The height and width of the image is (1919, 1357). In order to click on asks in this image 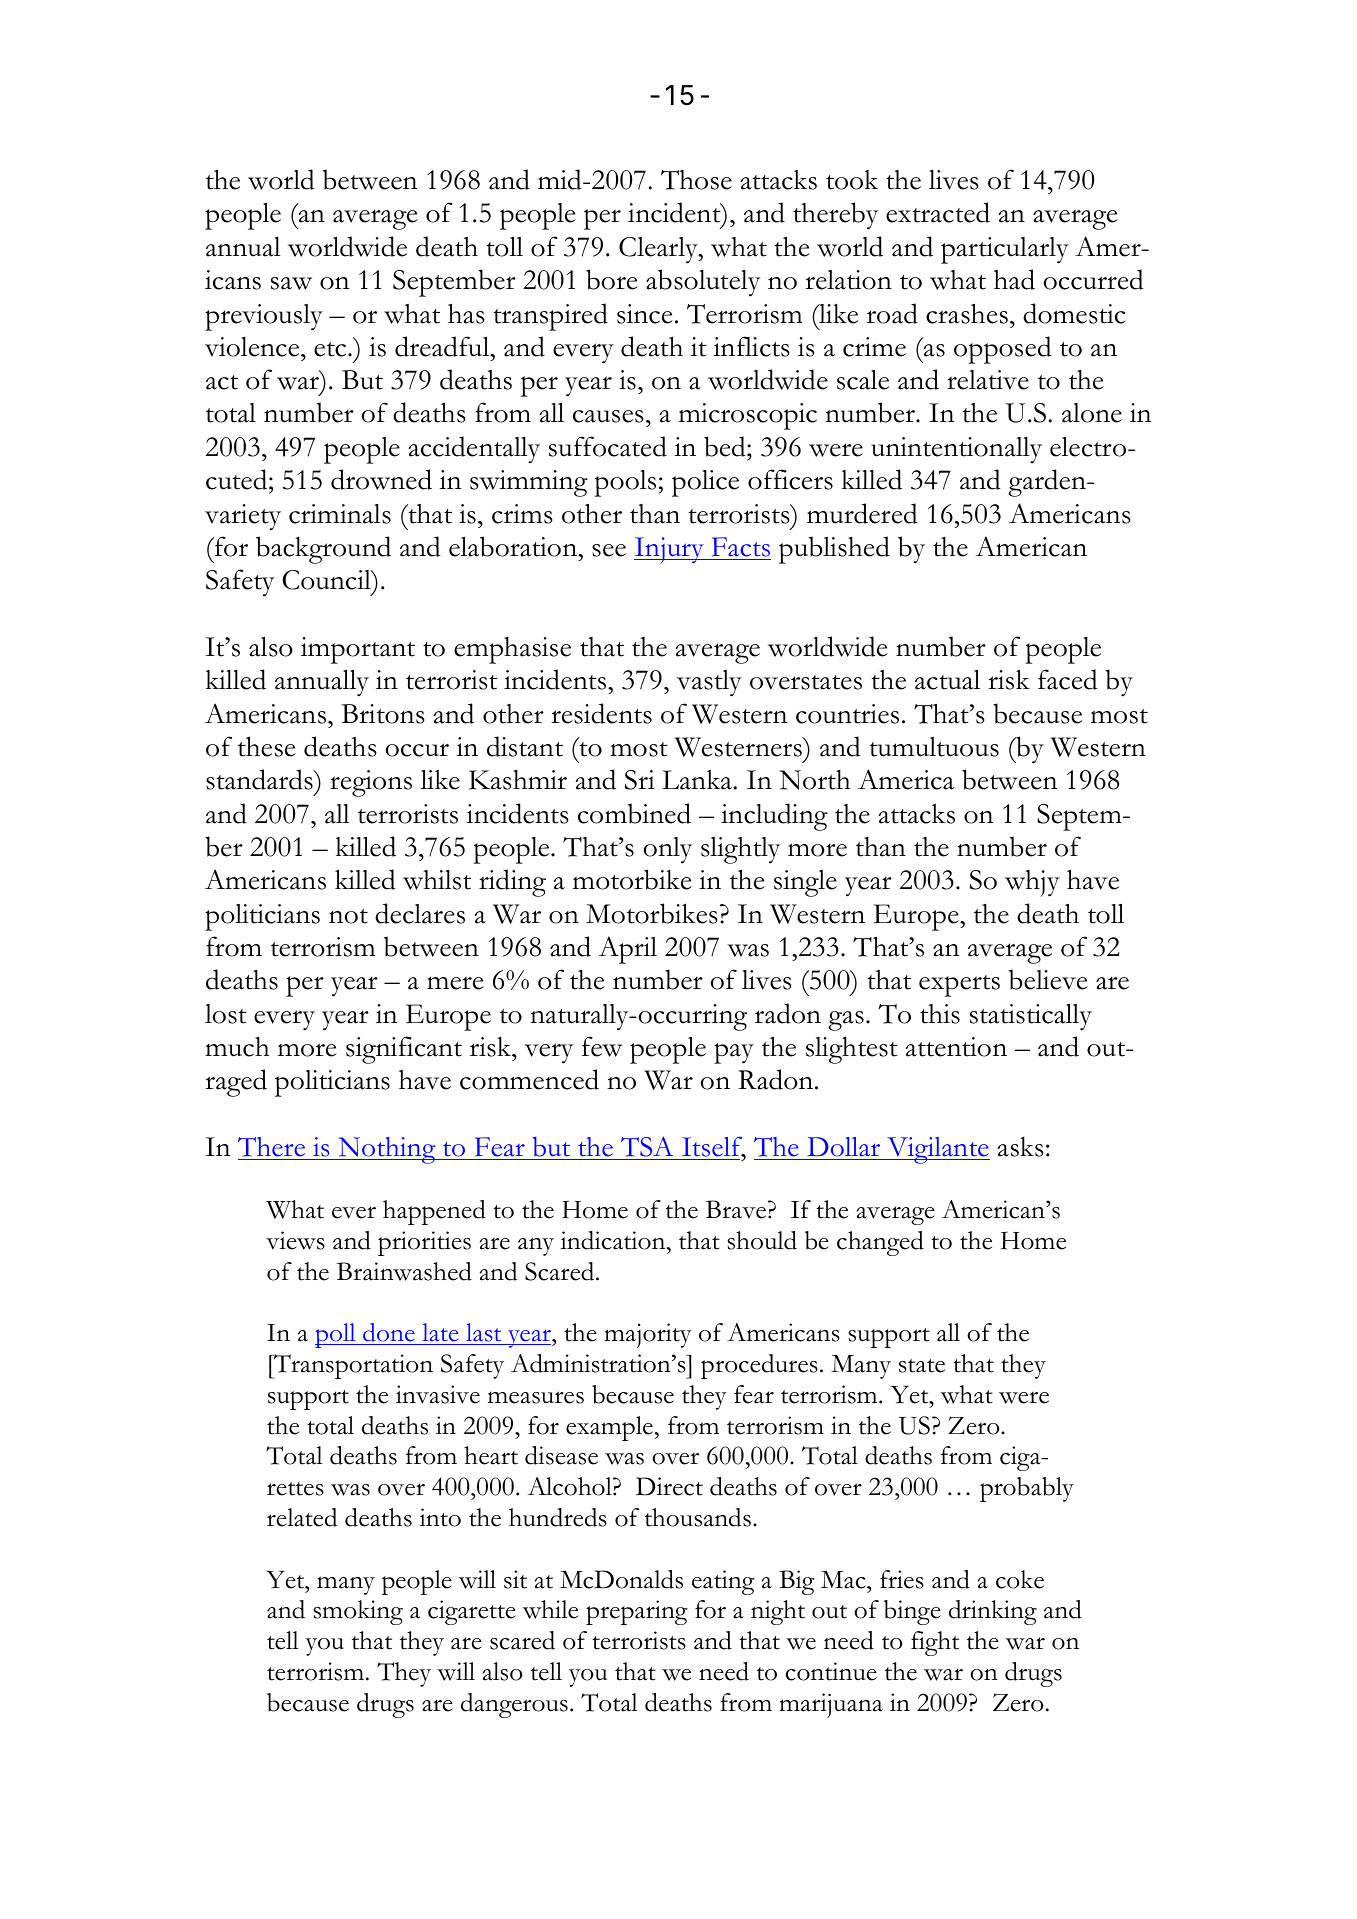, I will do `click(1020, 1147)`.
